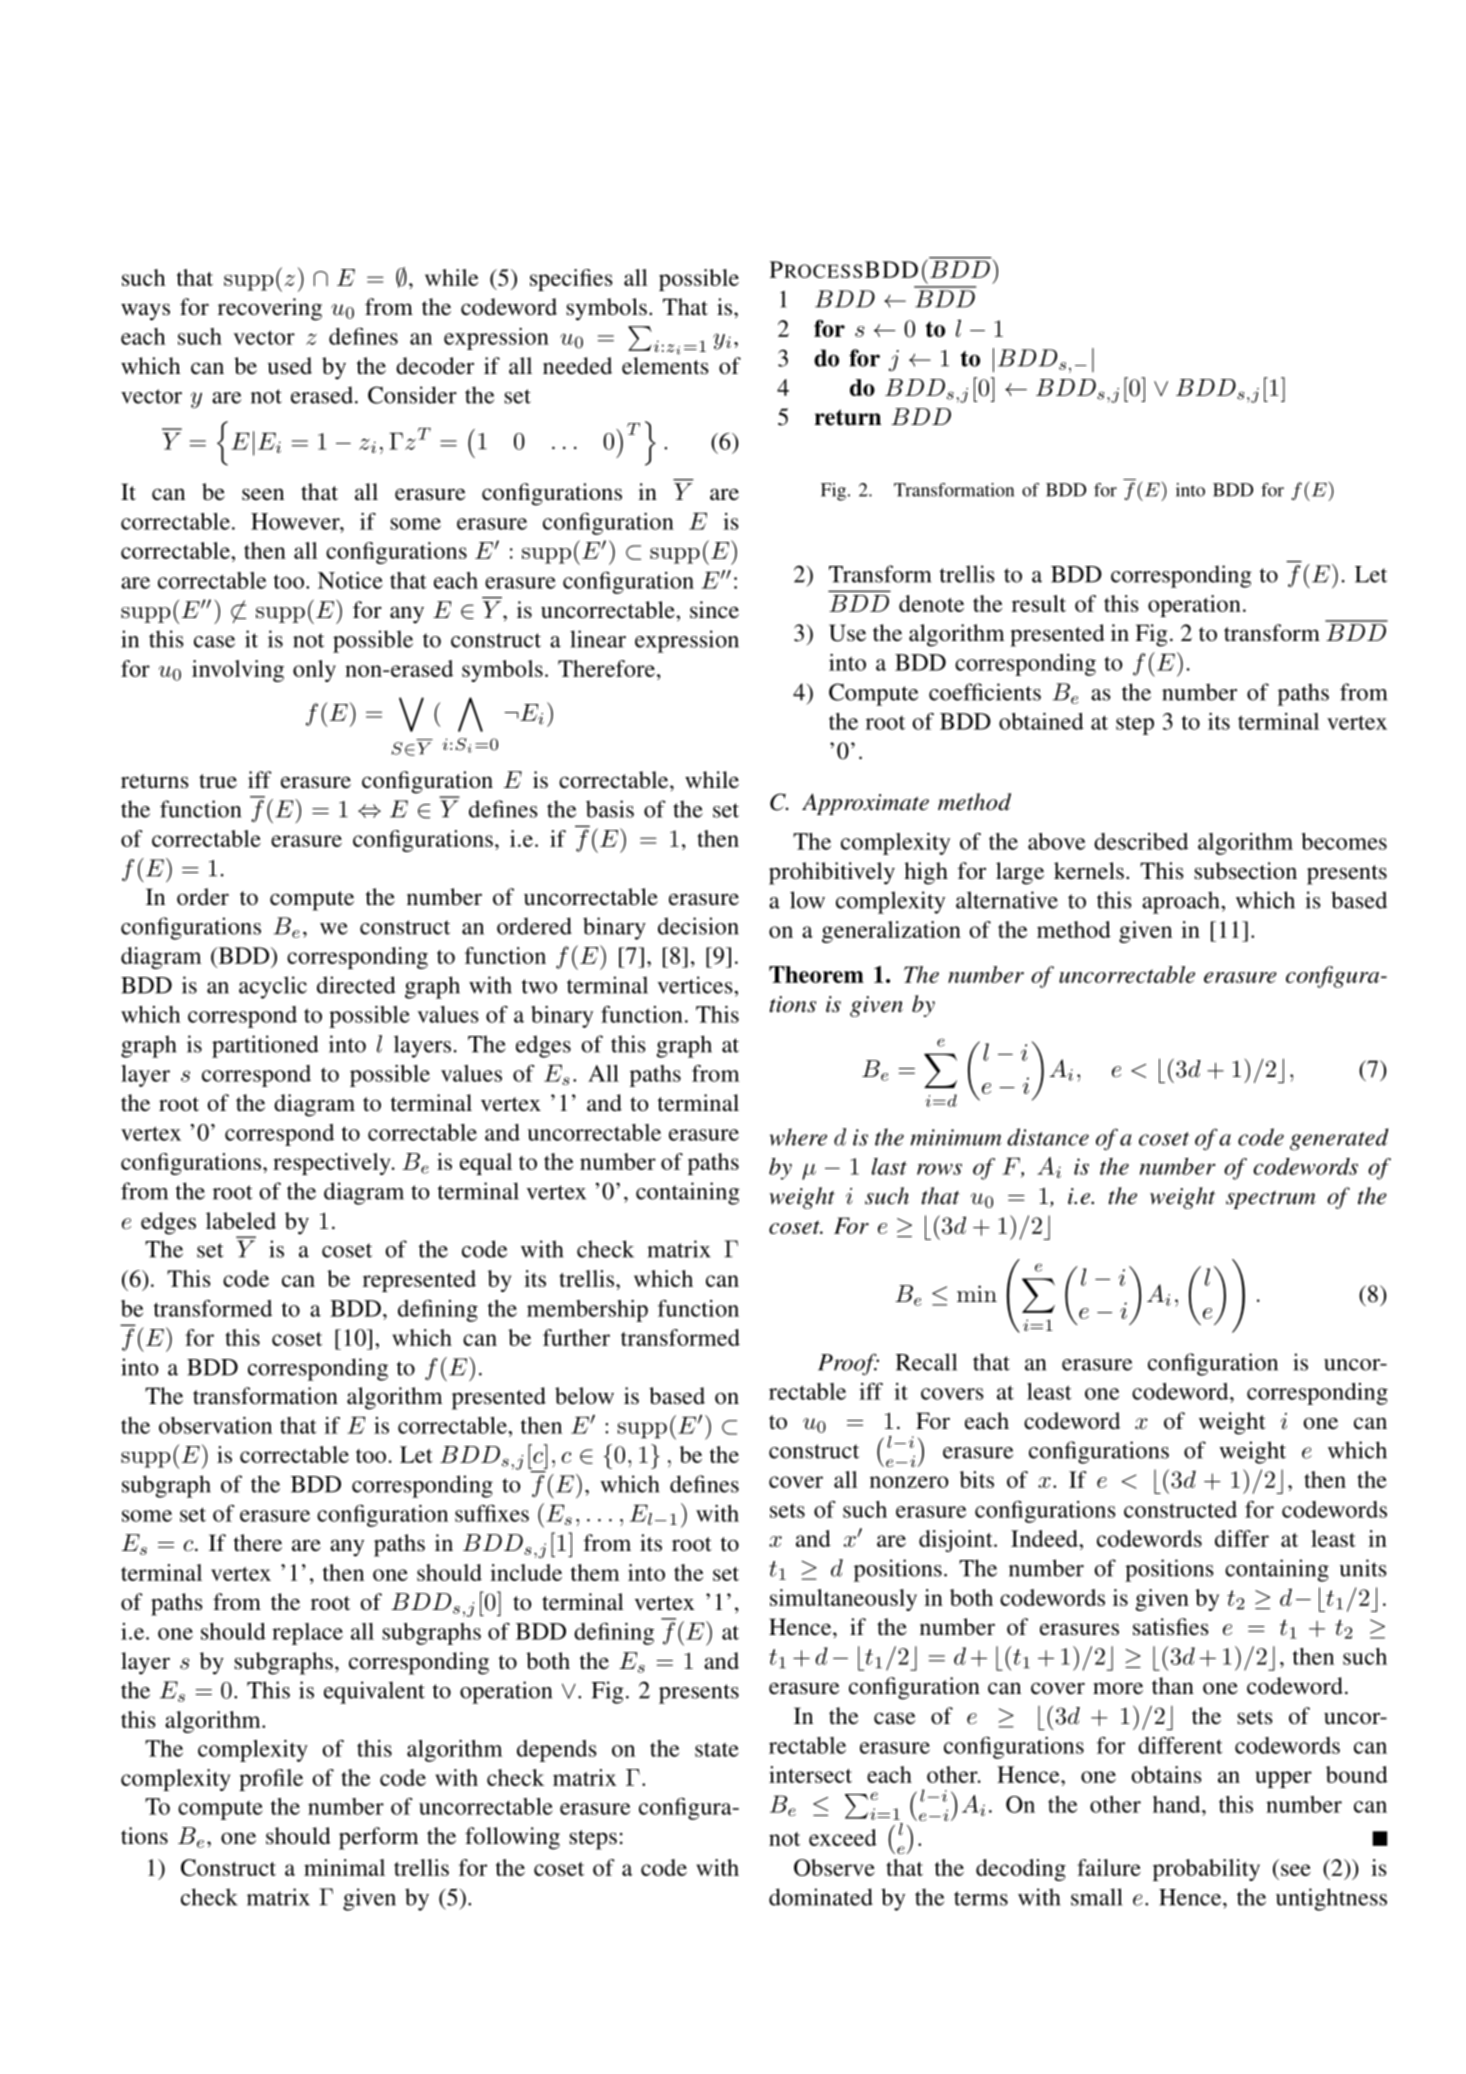 This screenshot has width=1466, height=2074. What do you see at coordinates (834, 1867) in the screenshot?
I see `Observe` at bounding box center [834, 1867].
